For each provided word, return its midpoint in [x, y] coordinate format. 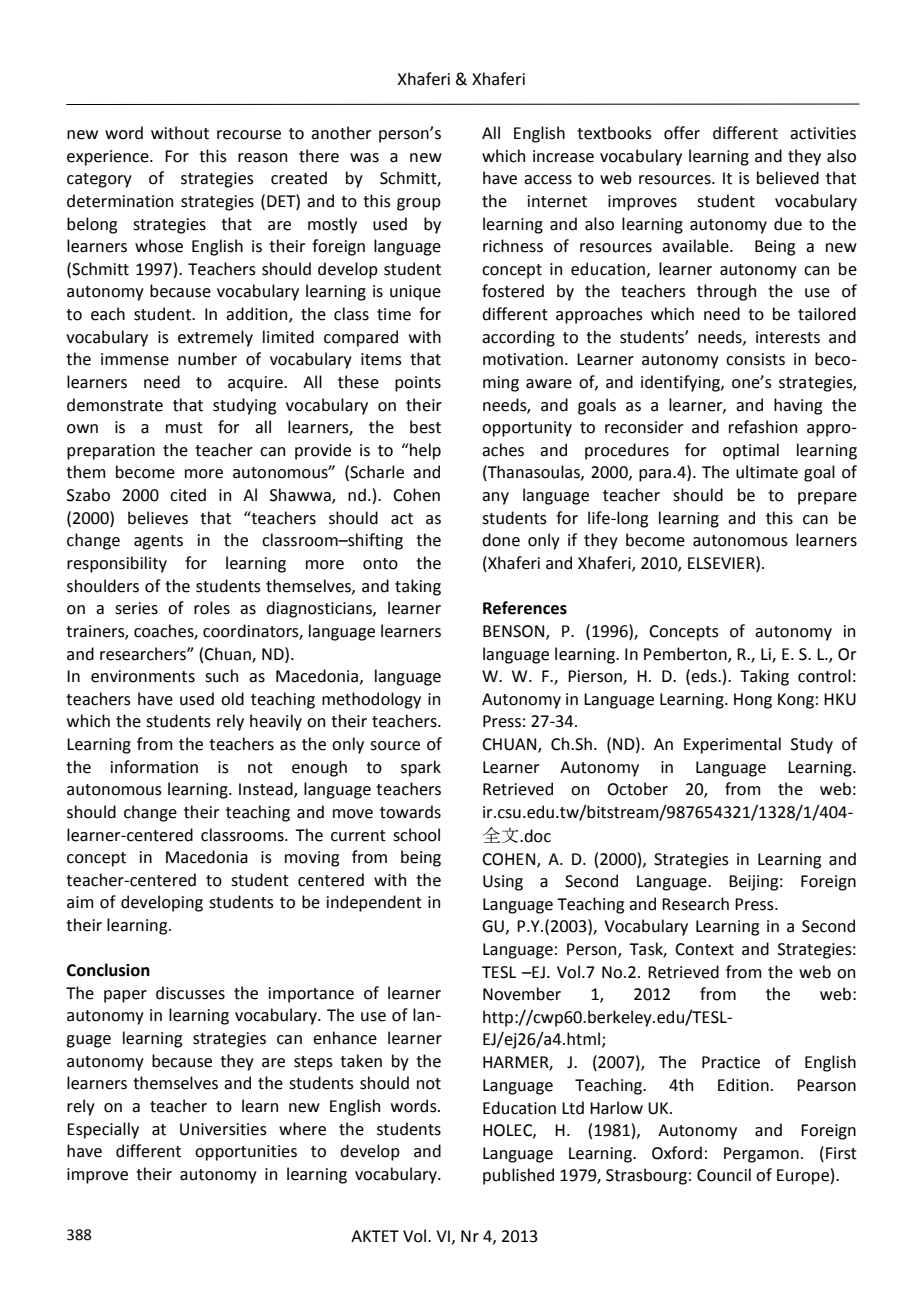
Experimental [732, 745]
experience [109, 158]
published [518, 1176]
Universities [223, 1129]
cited [188, 495]
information [154, 767]
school [416, 835]
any [495, 498]
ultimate [767, 472]
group [419, 204]
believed [788, 178]
